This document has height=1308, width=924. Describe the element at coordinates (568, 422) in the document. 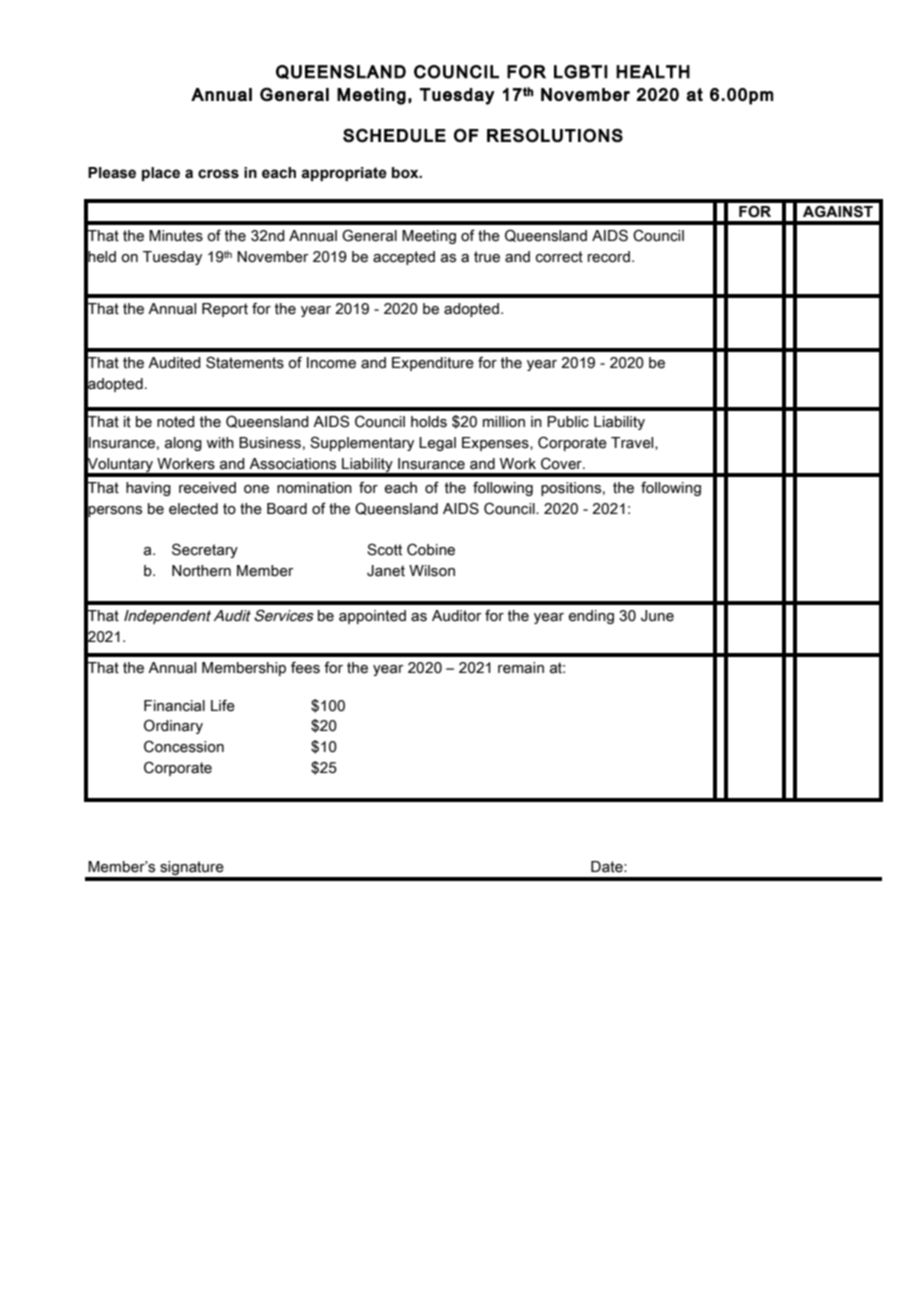

I see `Public` at that location.
